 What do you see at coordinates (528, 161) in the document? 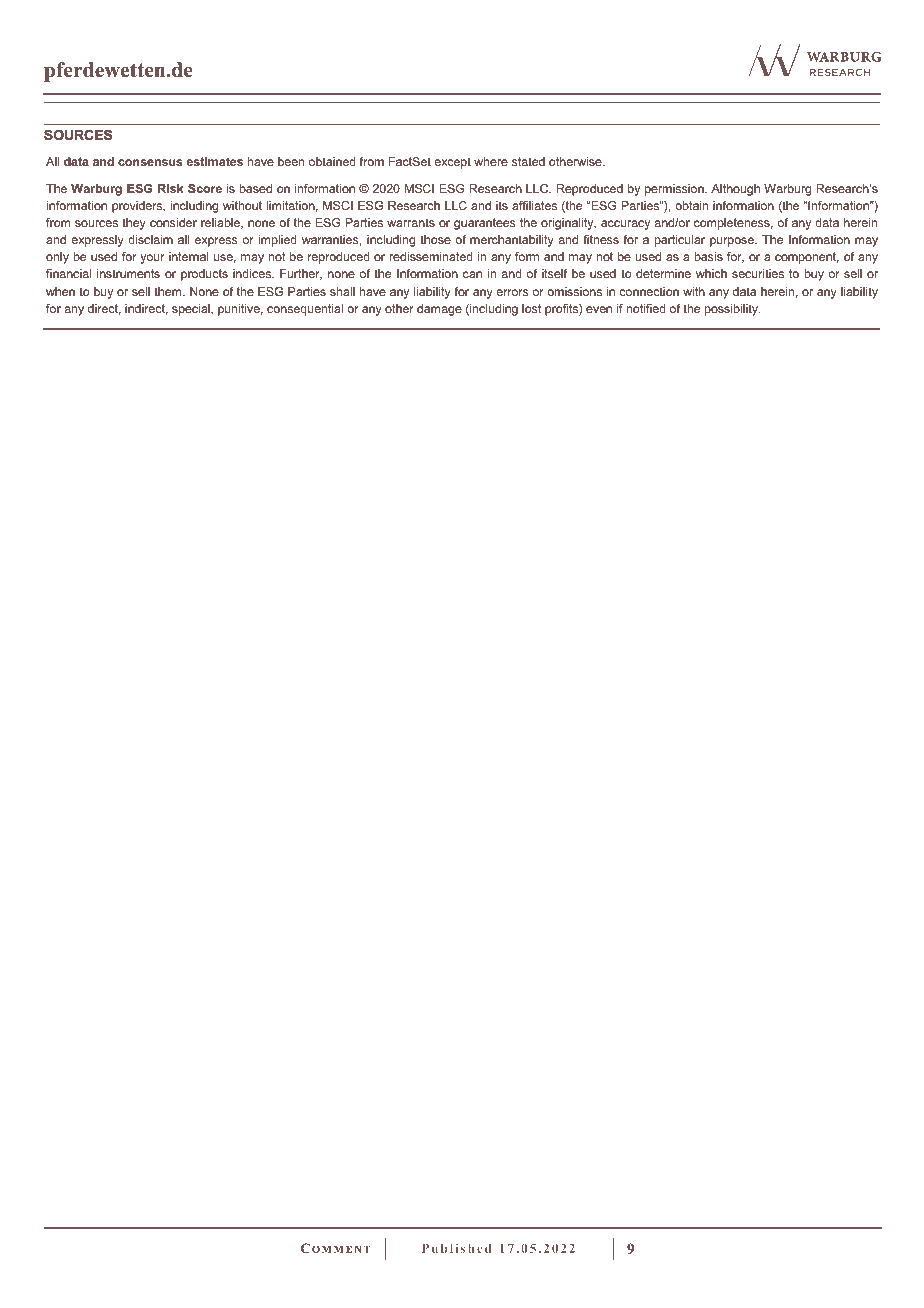
I see `stated` at bounding box center [528, 161].
